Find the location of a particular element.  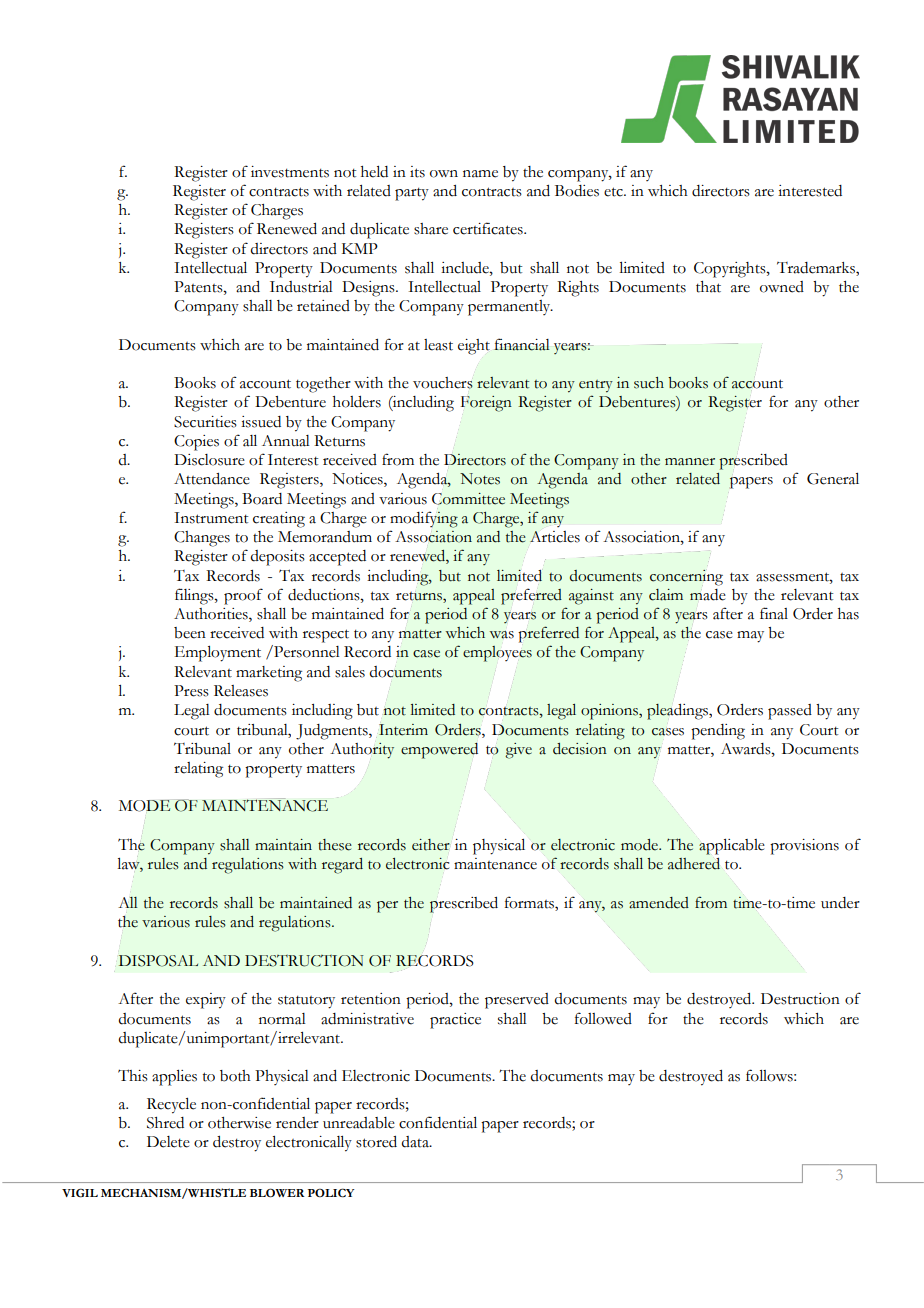

manner is located at coordinates (690, 462).
